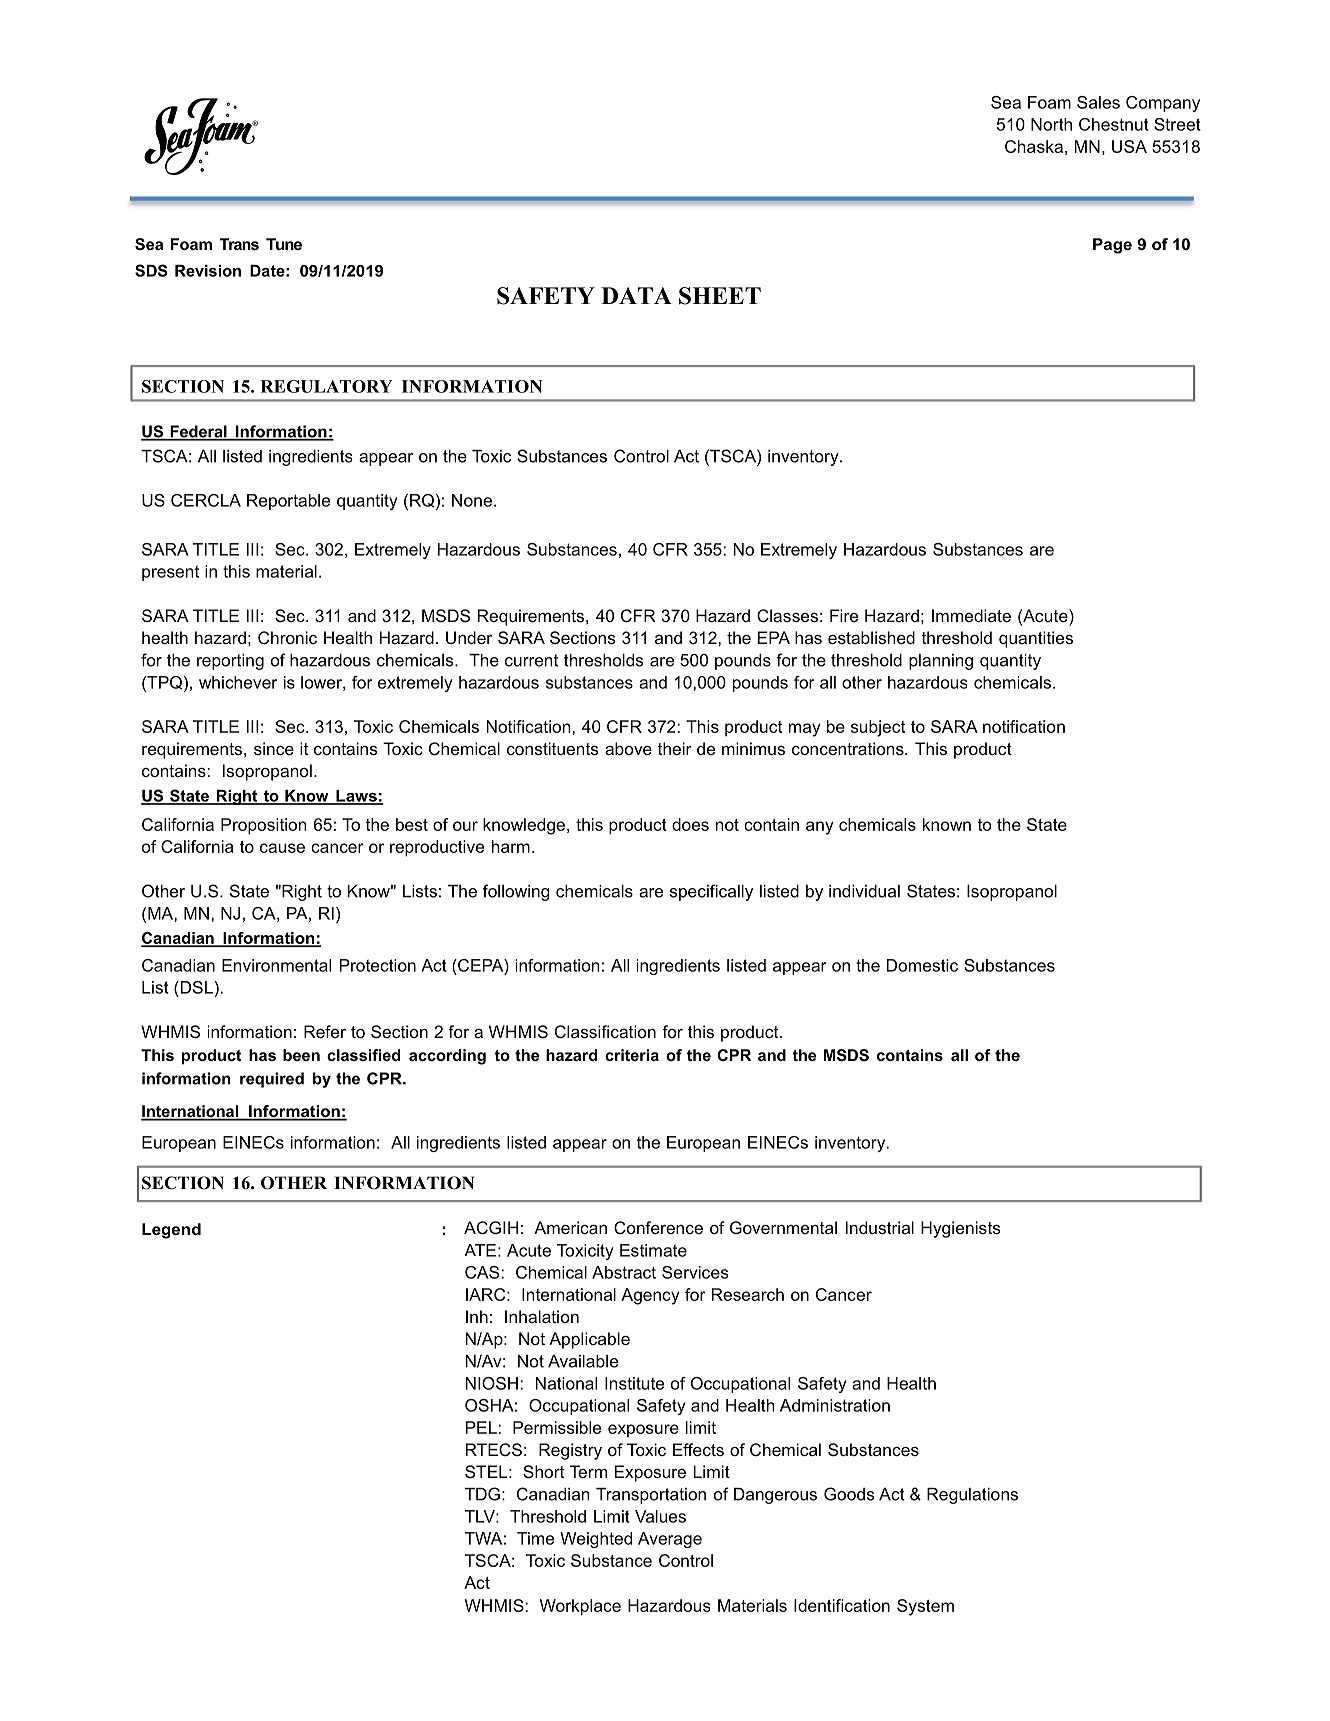  Describe the element at coordinates (787, 616) in the document. I see `Classes` at that location.
